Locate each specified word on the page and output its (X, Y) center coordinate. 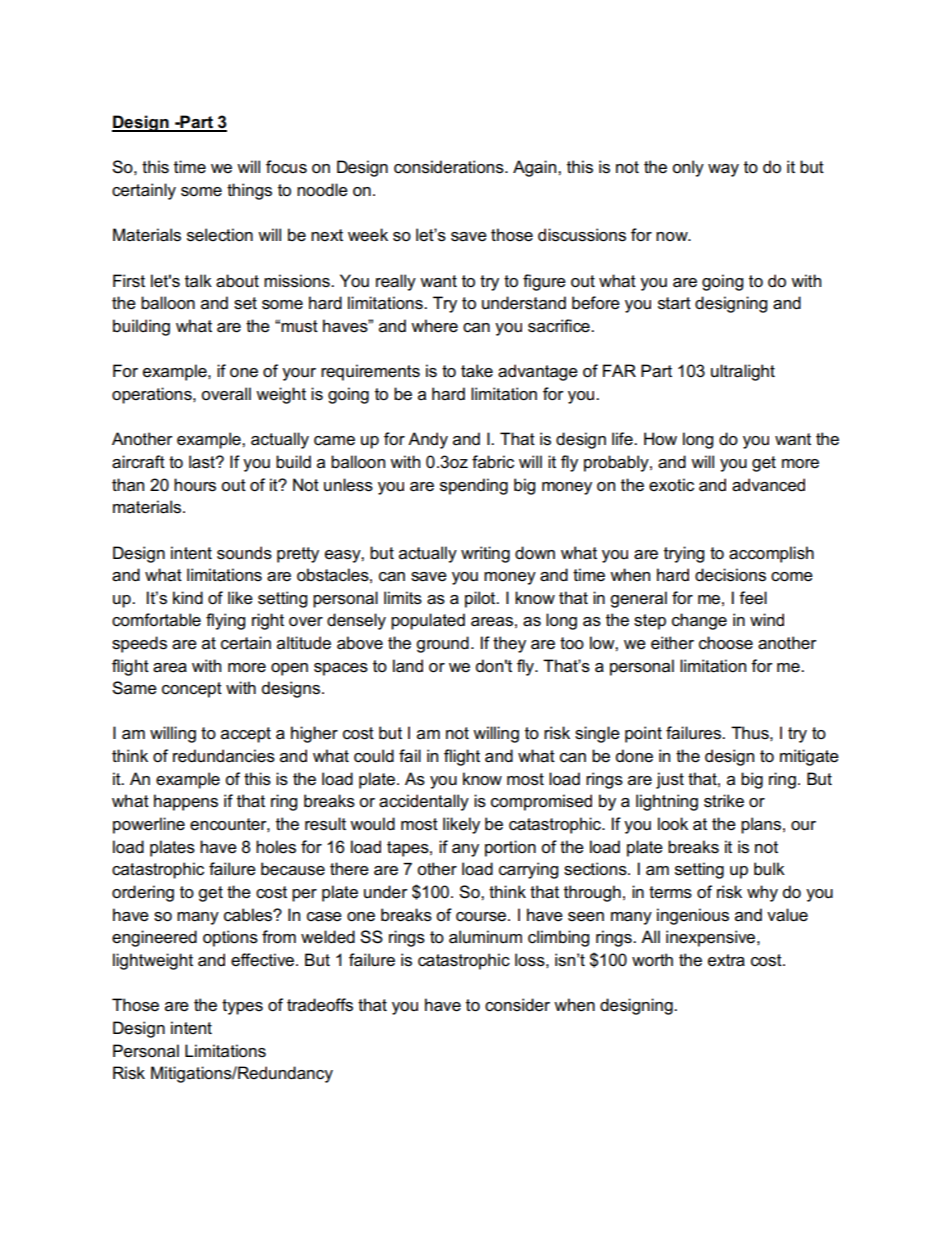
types (242, 1007)
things (249, 191)
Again (536, 168)
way (723, 170)
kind (188, 597)
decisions (730, 575)
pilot (481, 599)
